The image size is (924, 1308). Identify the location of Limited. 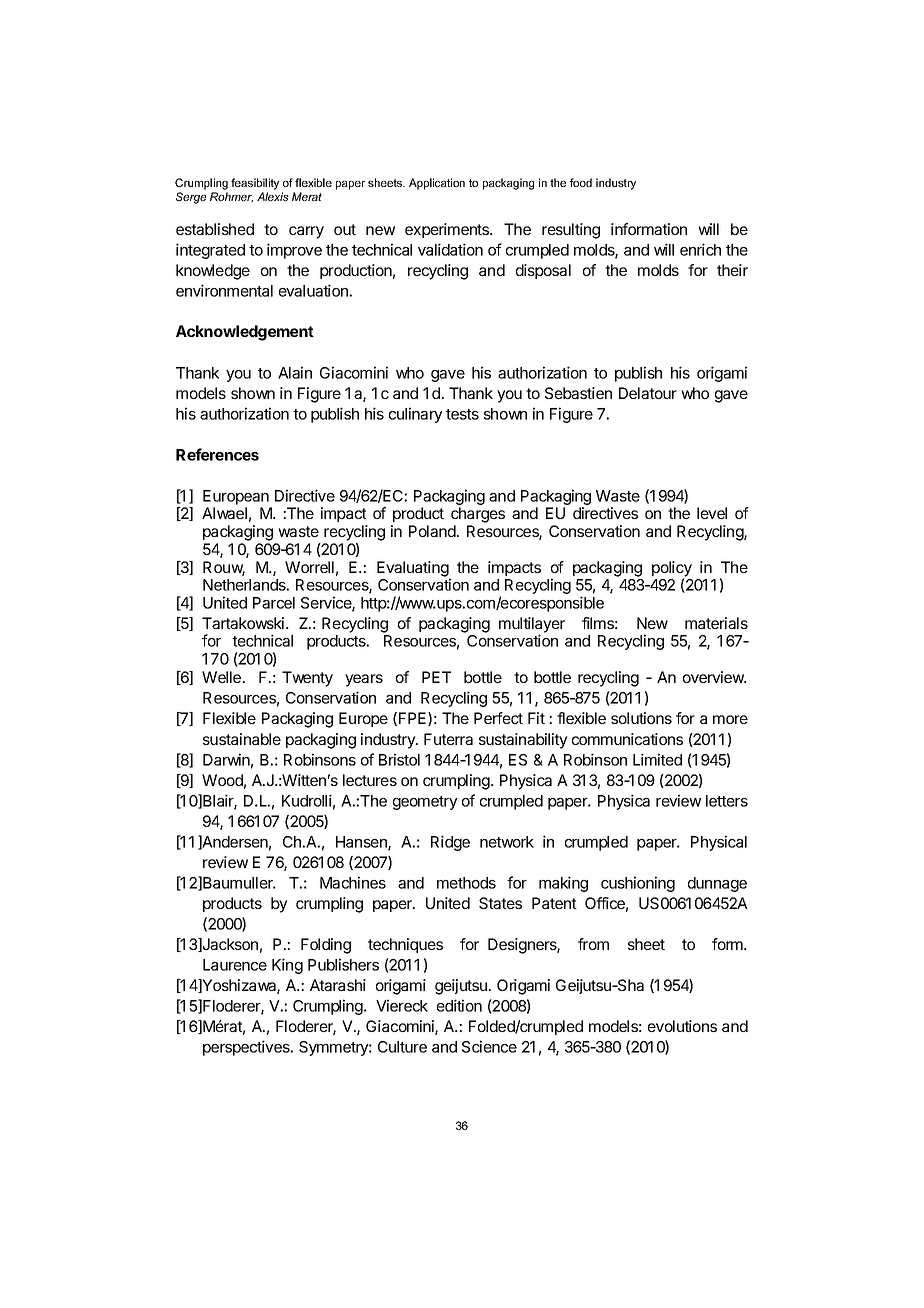
(657, 759).
